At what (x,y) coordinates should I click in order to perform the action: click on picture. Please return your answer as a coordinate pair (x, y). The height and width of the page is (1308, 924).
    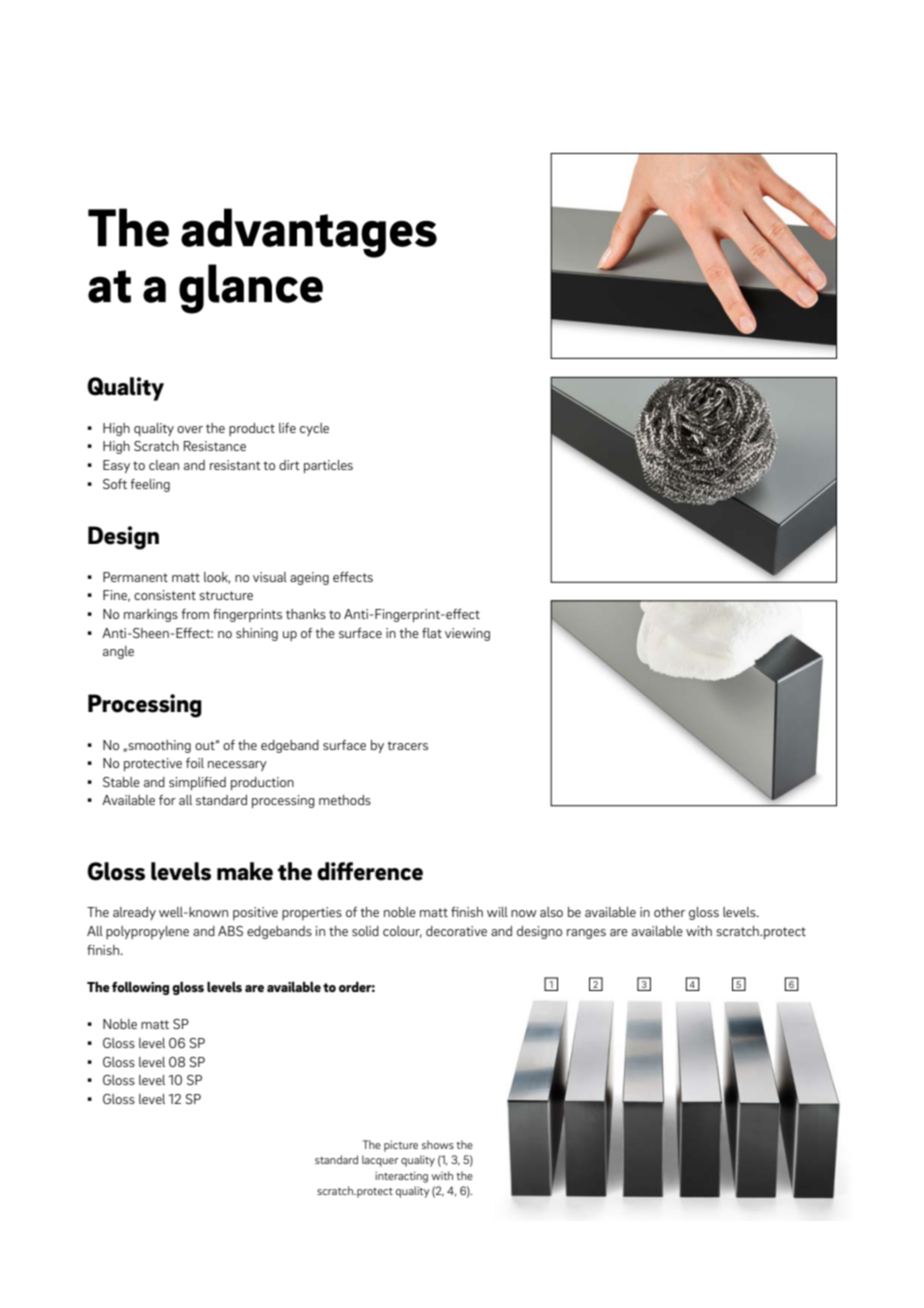
    Looking at the image, I should click on (401, 1146).
